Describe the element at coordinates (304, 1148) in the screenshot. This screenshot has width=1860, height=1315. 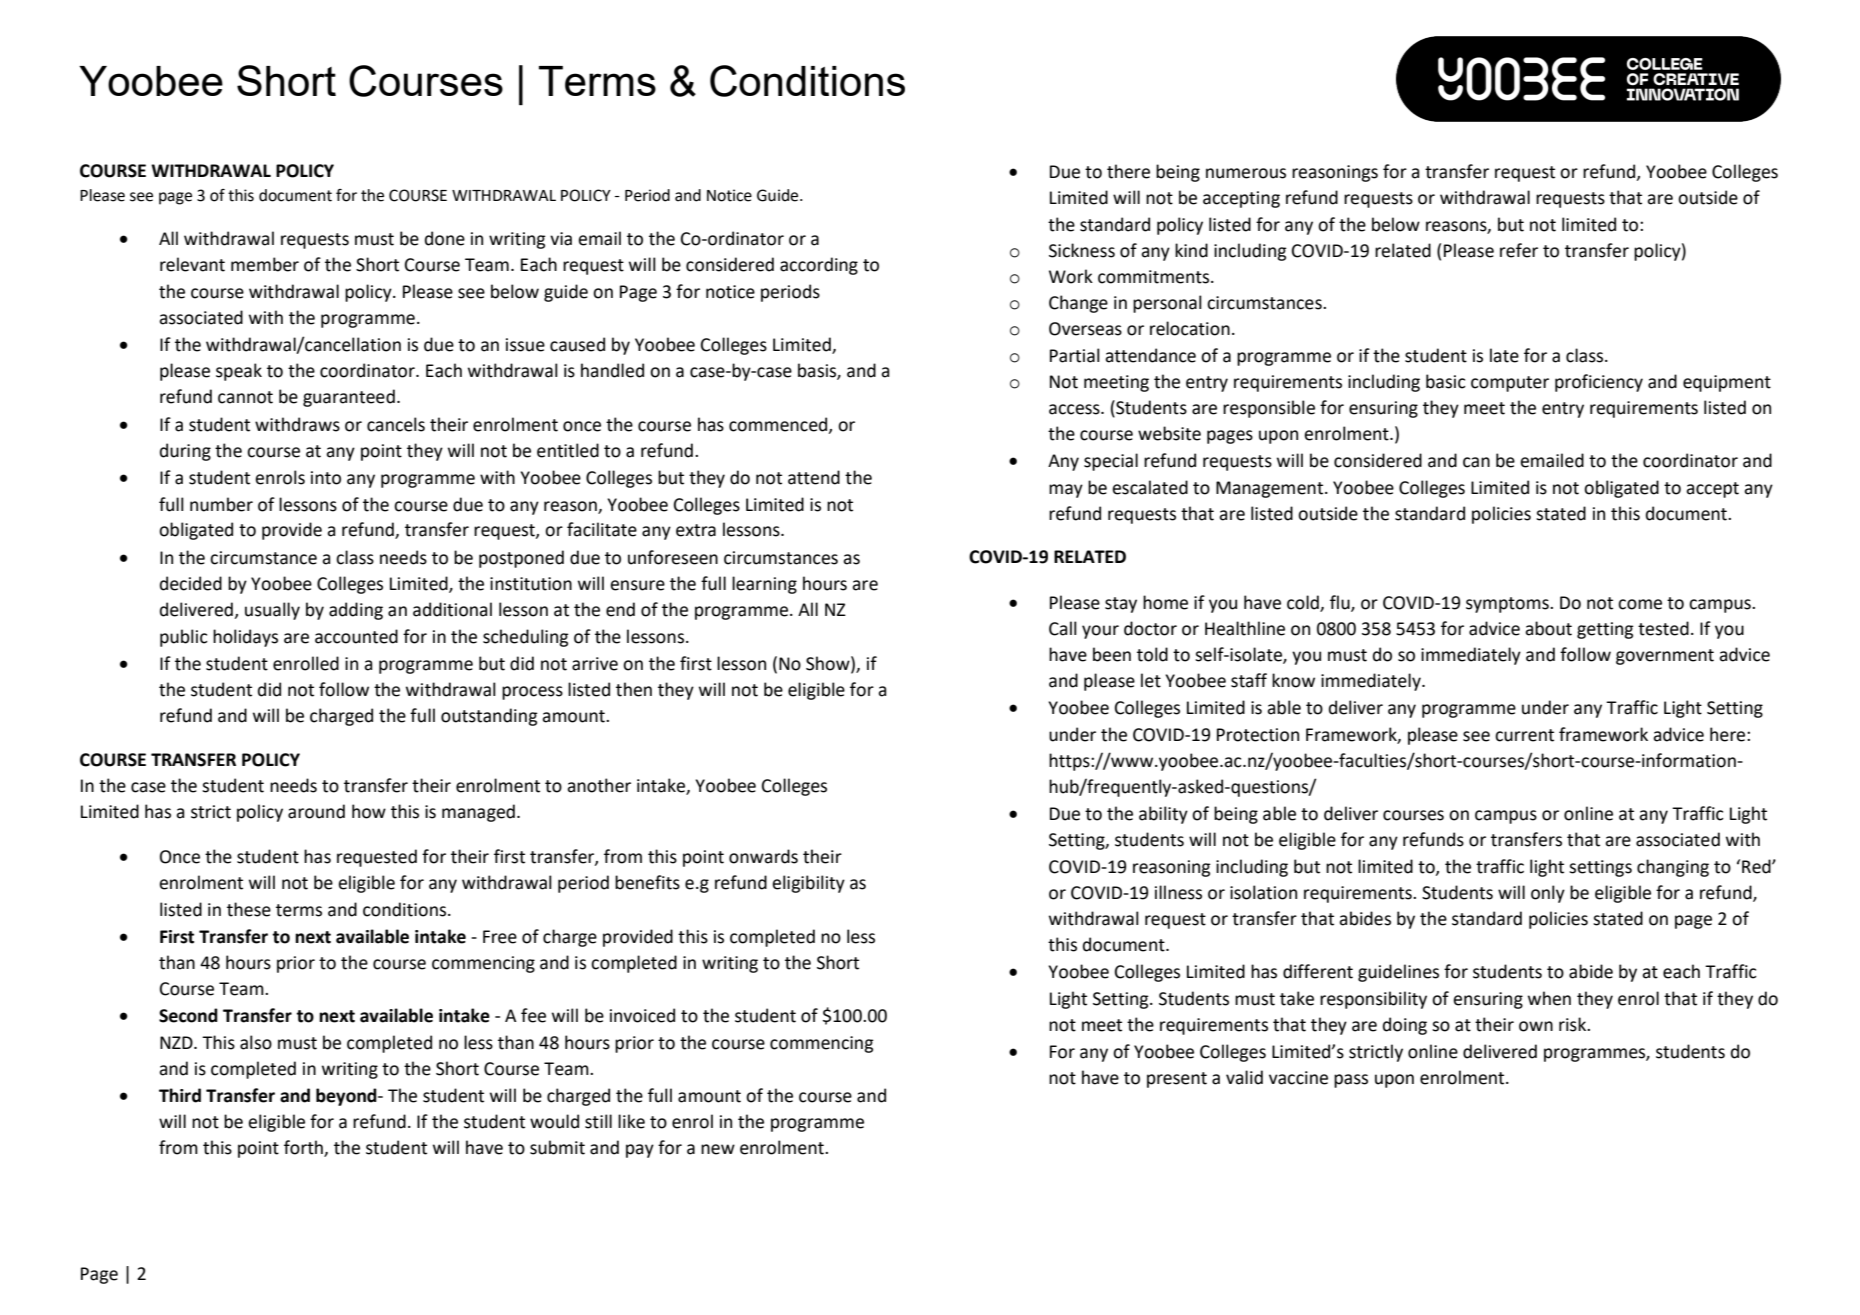
I see `forth` at that location.
